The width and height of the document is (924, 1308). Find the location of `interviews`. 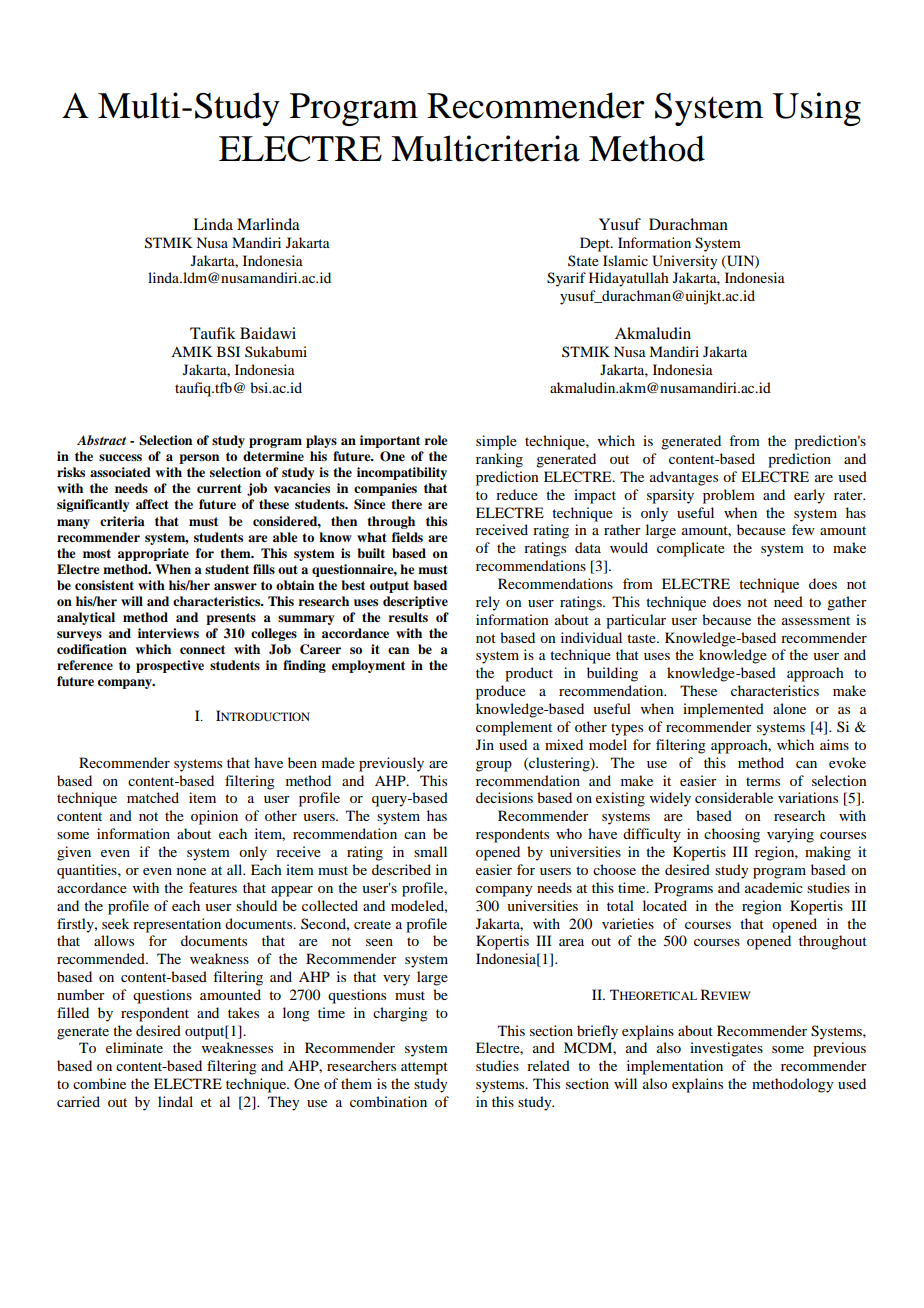

interviews is located at coordinates (168, 633).
